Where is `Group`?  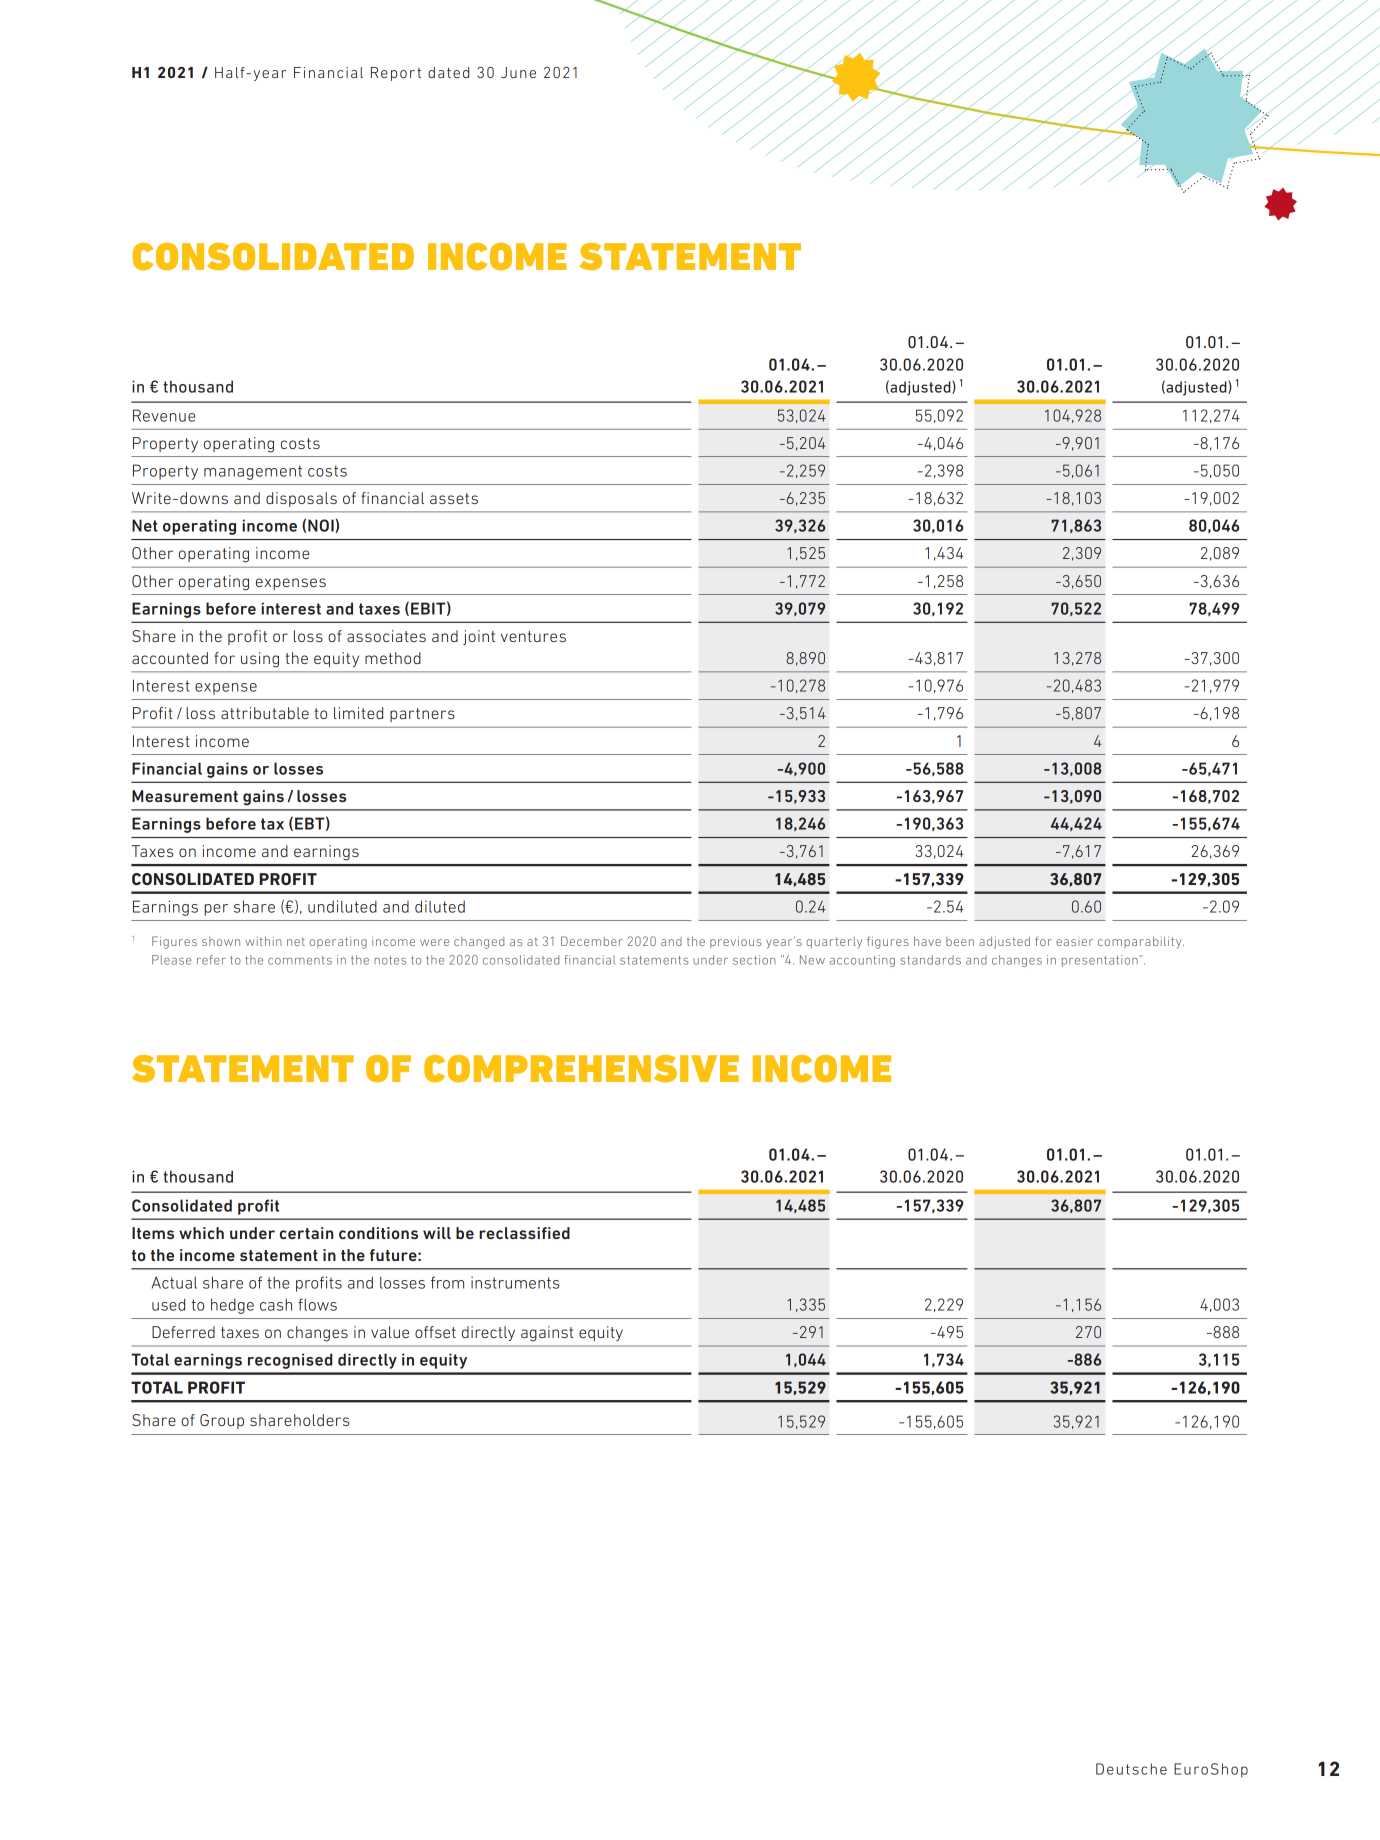 Group is located at coordinates (222, 1421).
